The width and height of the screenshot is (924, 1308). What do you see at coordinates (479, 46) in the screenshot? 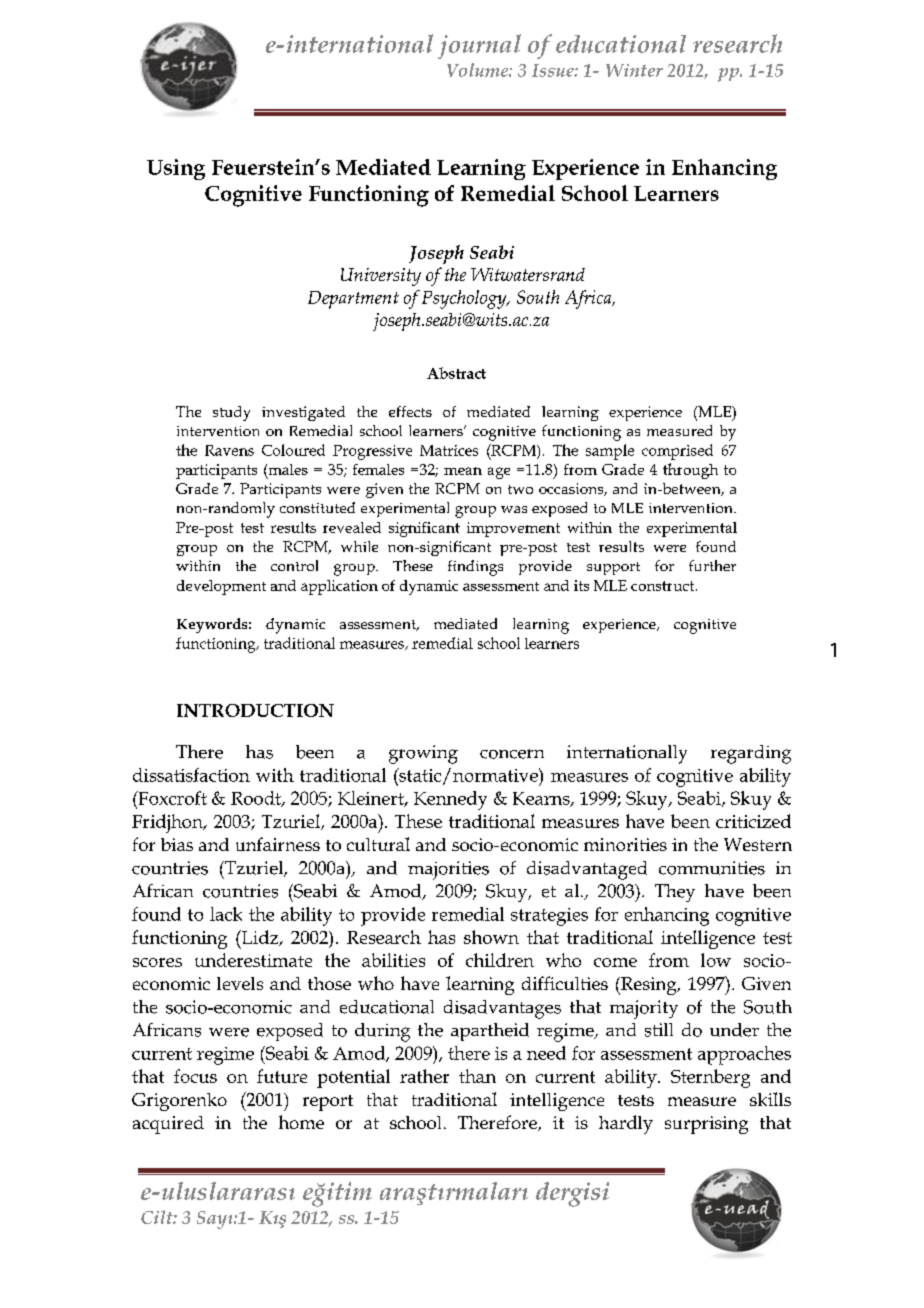
I see `journal` at bounding box center [479, 46].
